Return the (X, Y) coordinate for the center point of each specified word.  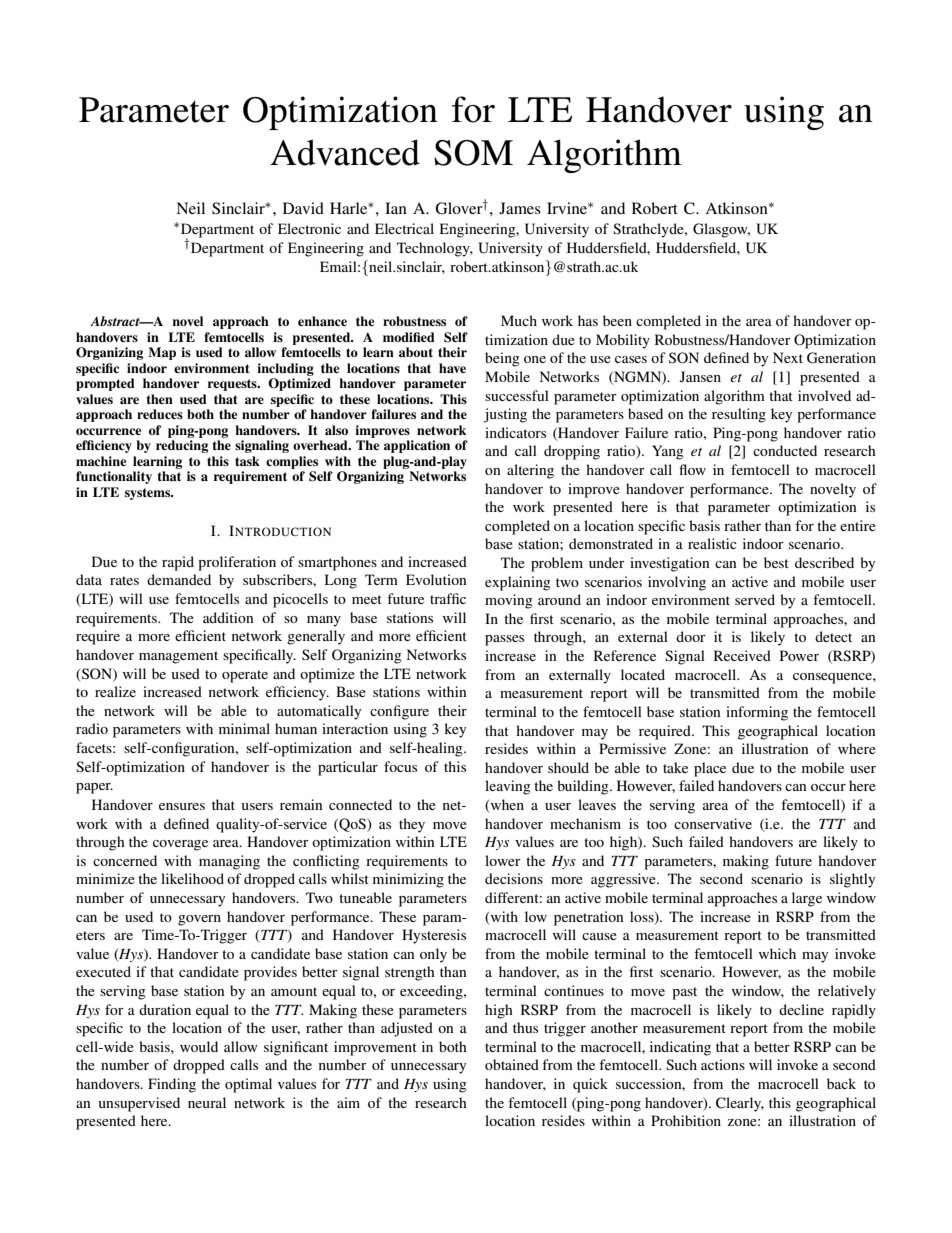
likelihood (192, 878)
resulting (739, 415)
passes (504, 640)
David (303, 208)
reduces (160, 414)
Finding (172, 1085)
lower (503, 860)
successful (517, 395)
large (807, 899)
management (178, 657)
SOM (473, 153)
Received (742, 655)
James (520, 208)
